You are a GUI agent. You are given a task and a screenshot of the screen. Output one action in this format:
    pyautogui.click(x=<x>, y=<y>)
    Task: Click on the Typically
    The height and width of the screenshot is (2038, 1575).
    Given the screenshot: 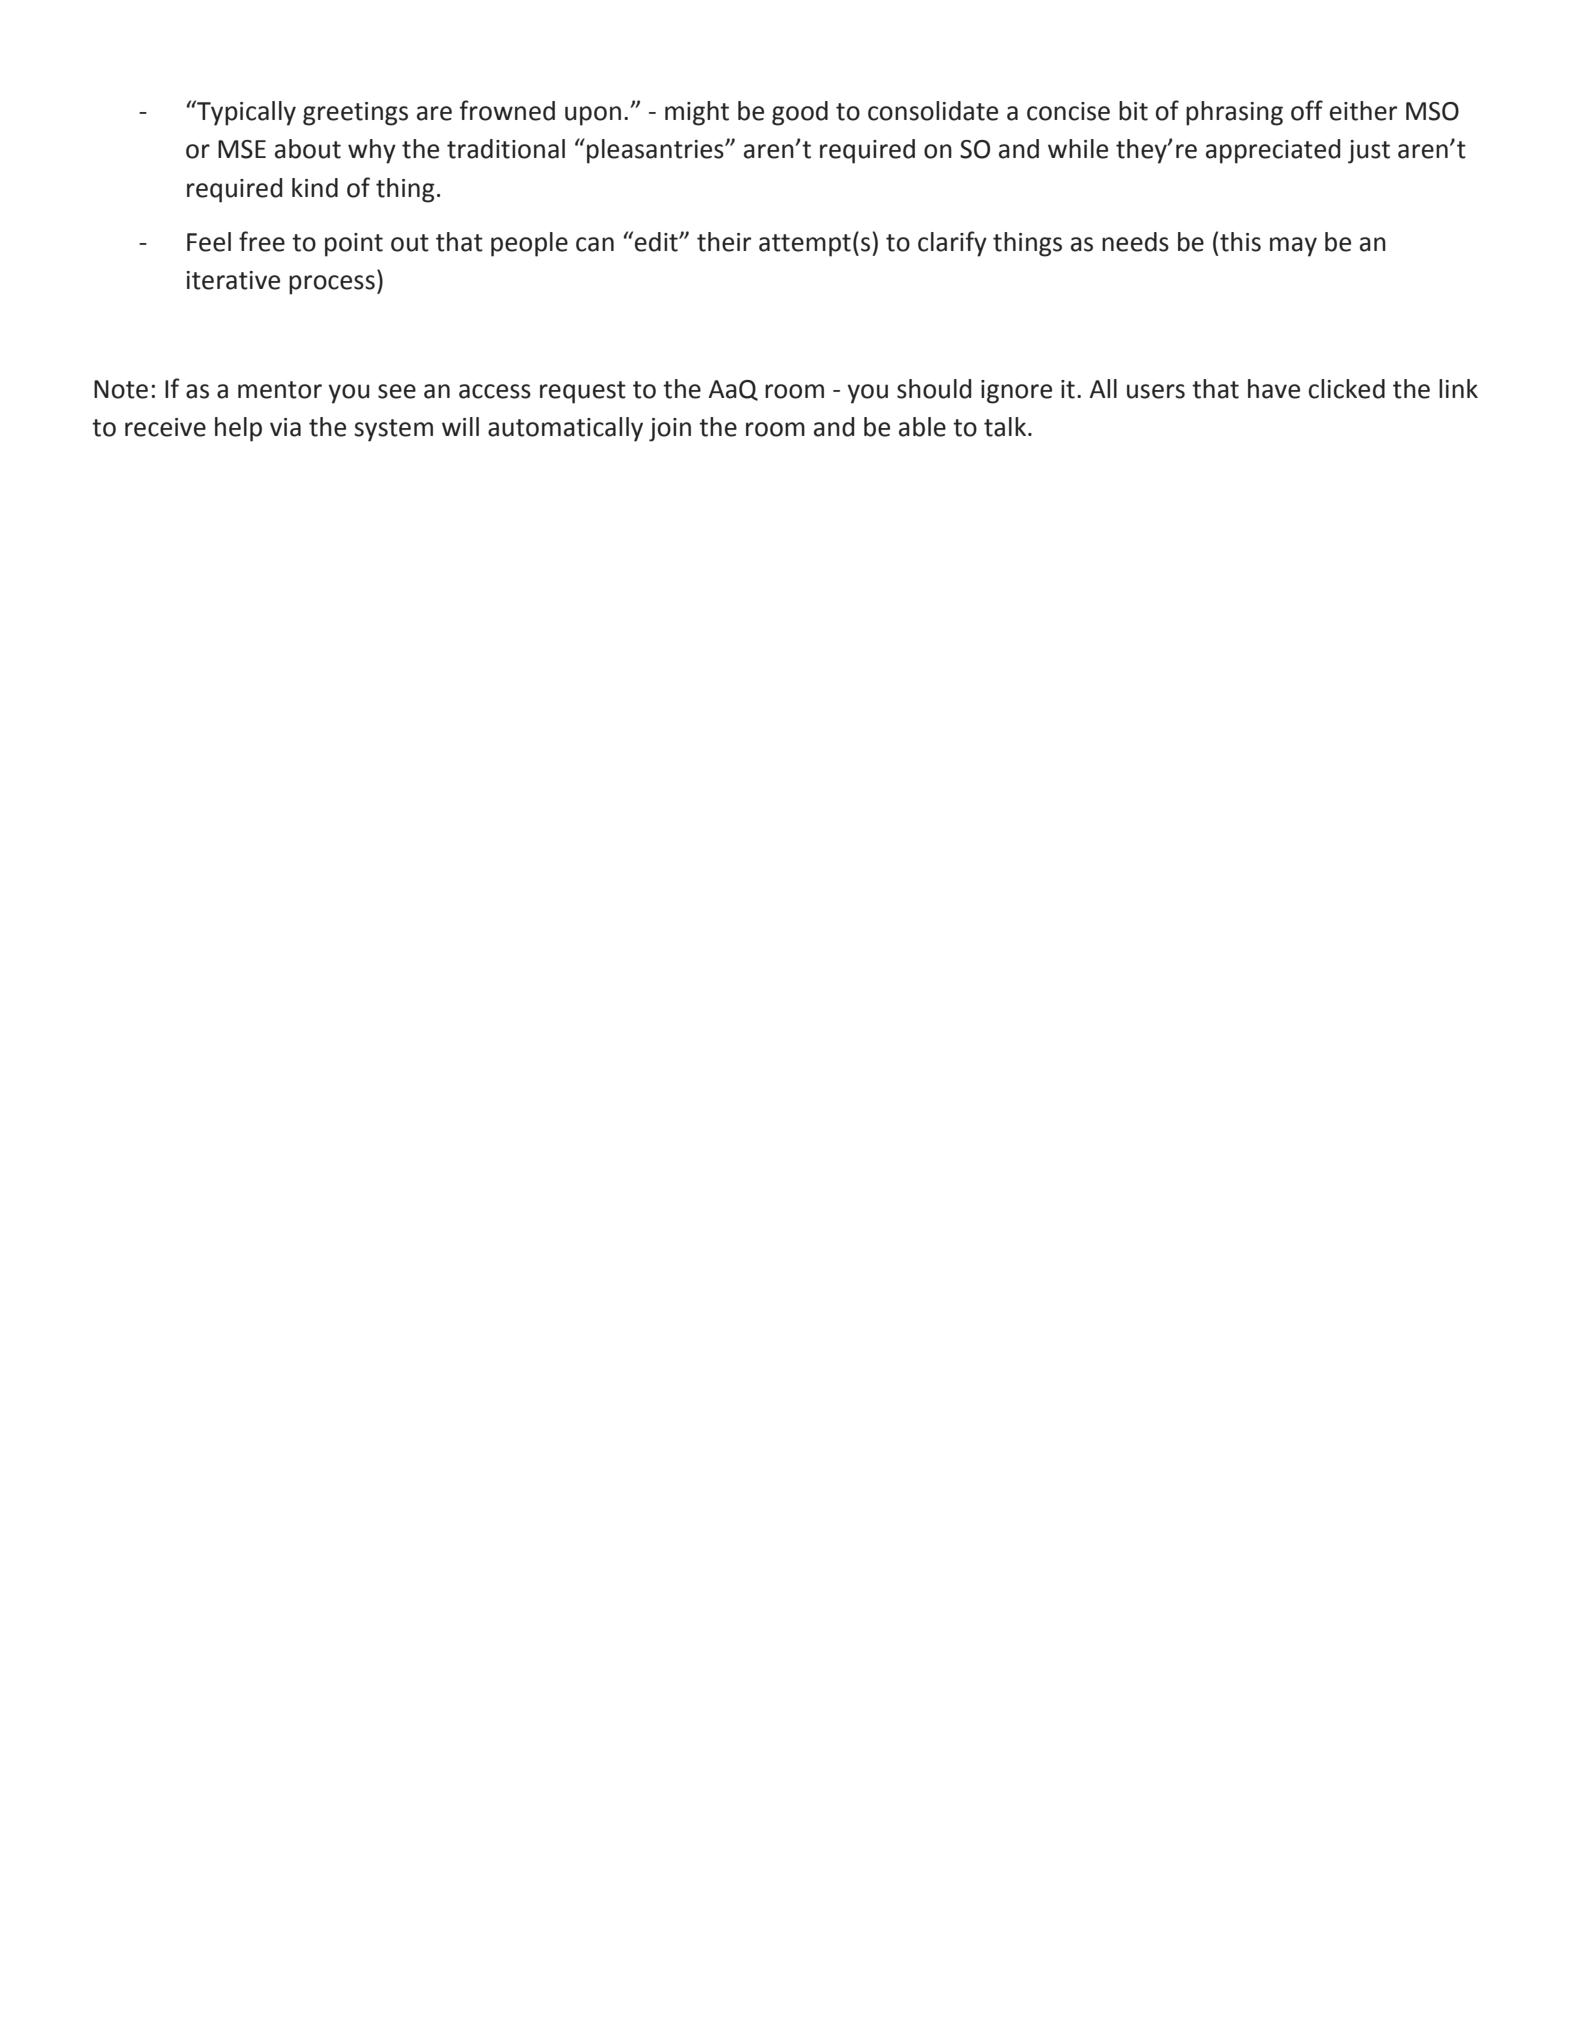 What is the action you would take?
    pyautogui.click(x=245, y=113)
